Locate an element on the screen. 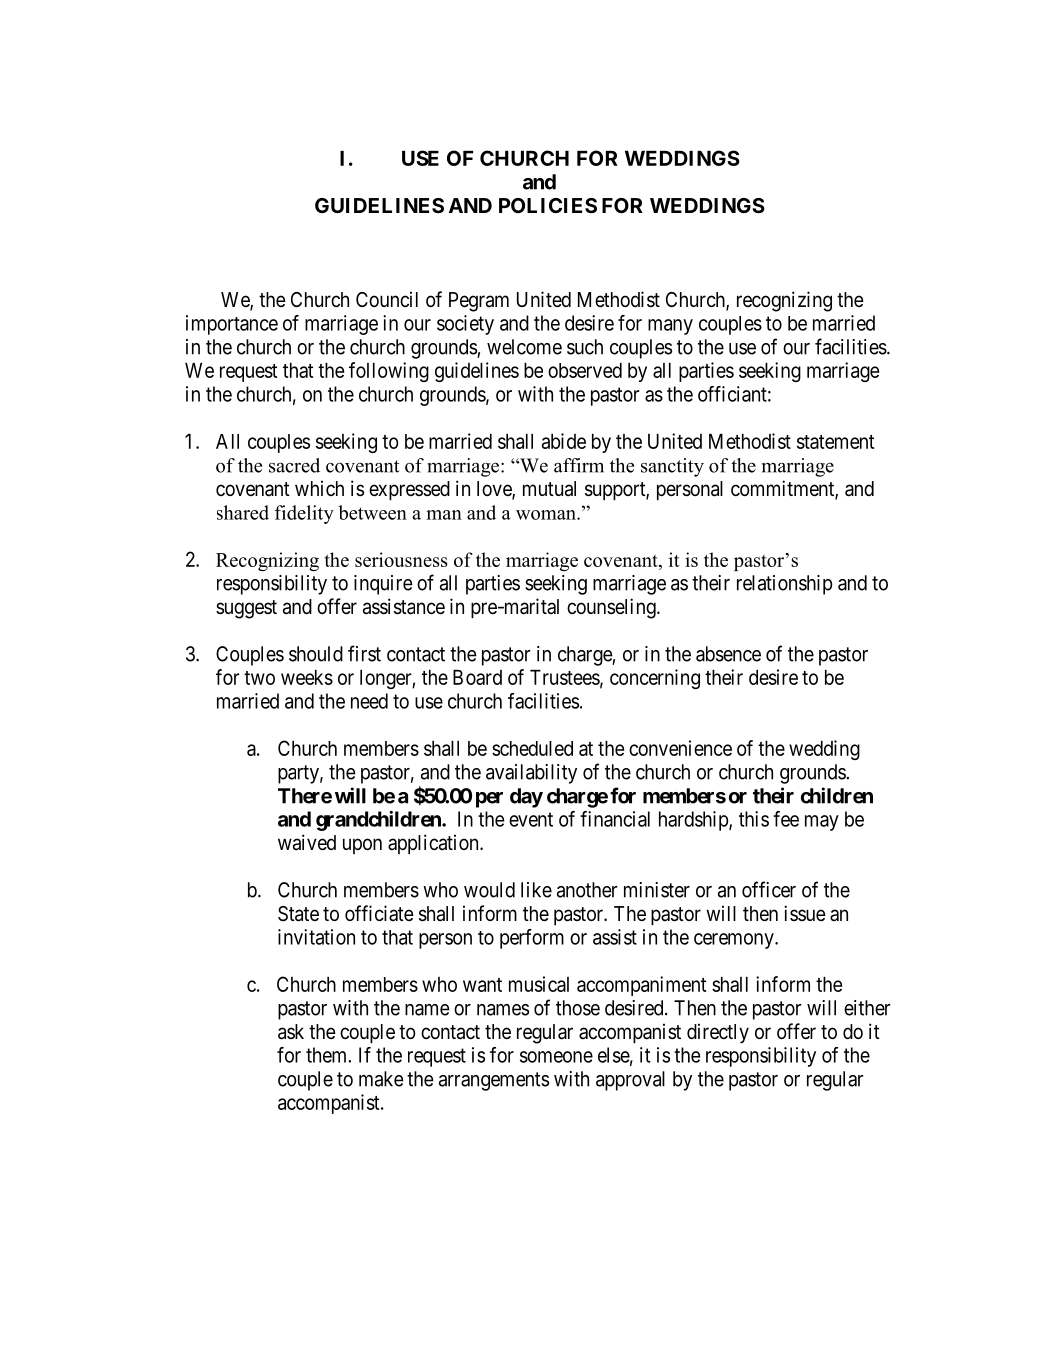  many is located at coordinates (670, 327).
